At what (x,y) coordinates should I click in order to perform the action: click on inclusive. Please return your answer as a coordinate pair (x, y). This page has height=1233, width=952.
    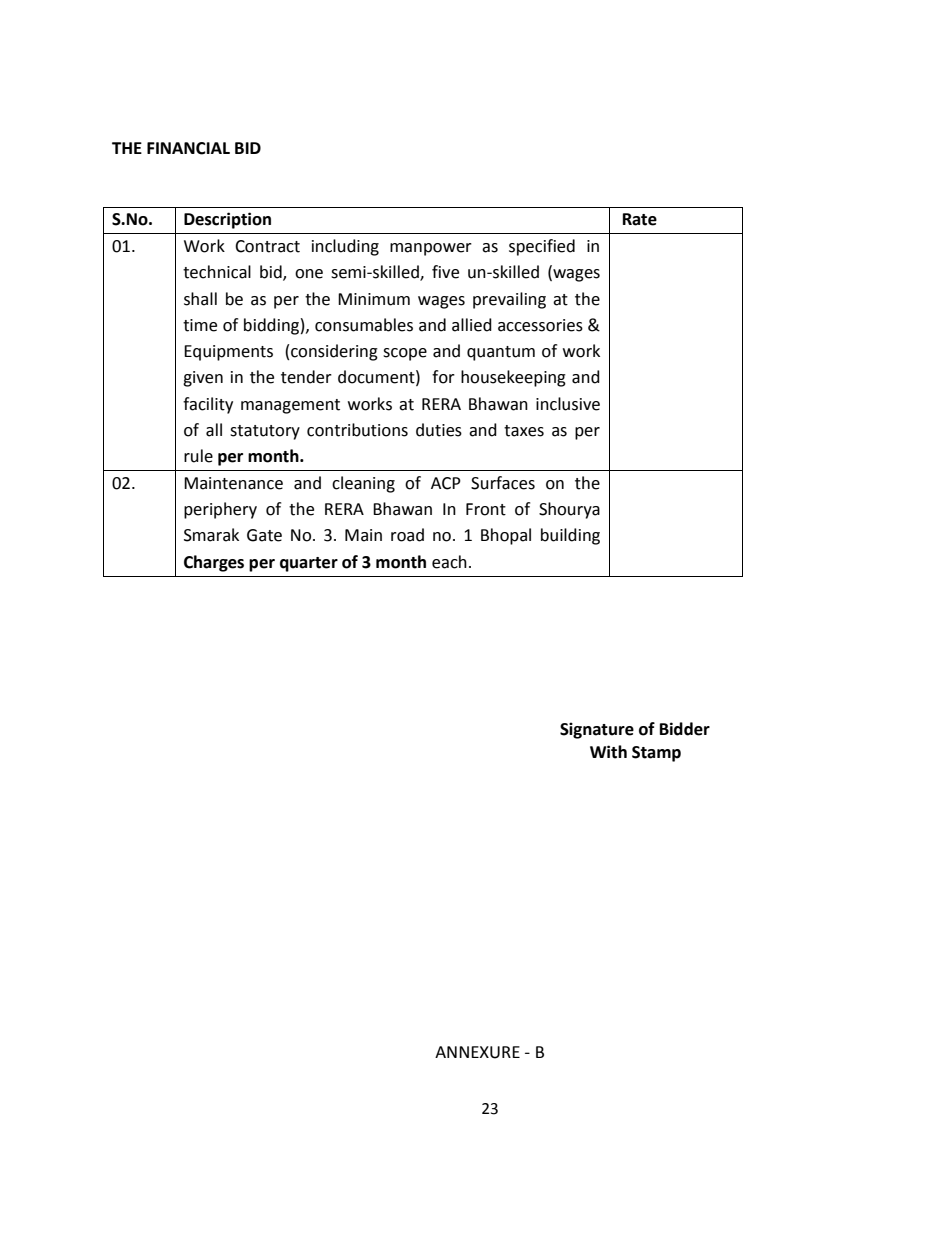
    Looking at the image, I should click on (568, 404).
